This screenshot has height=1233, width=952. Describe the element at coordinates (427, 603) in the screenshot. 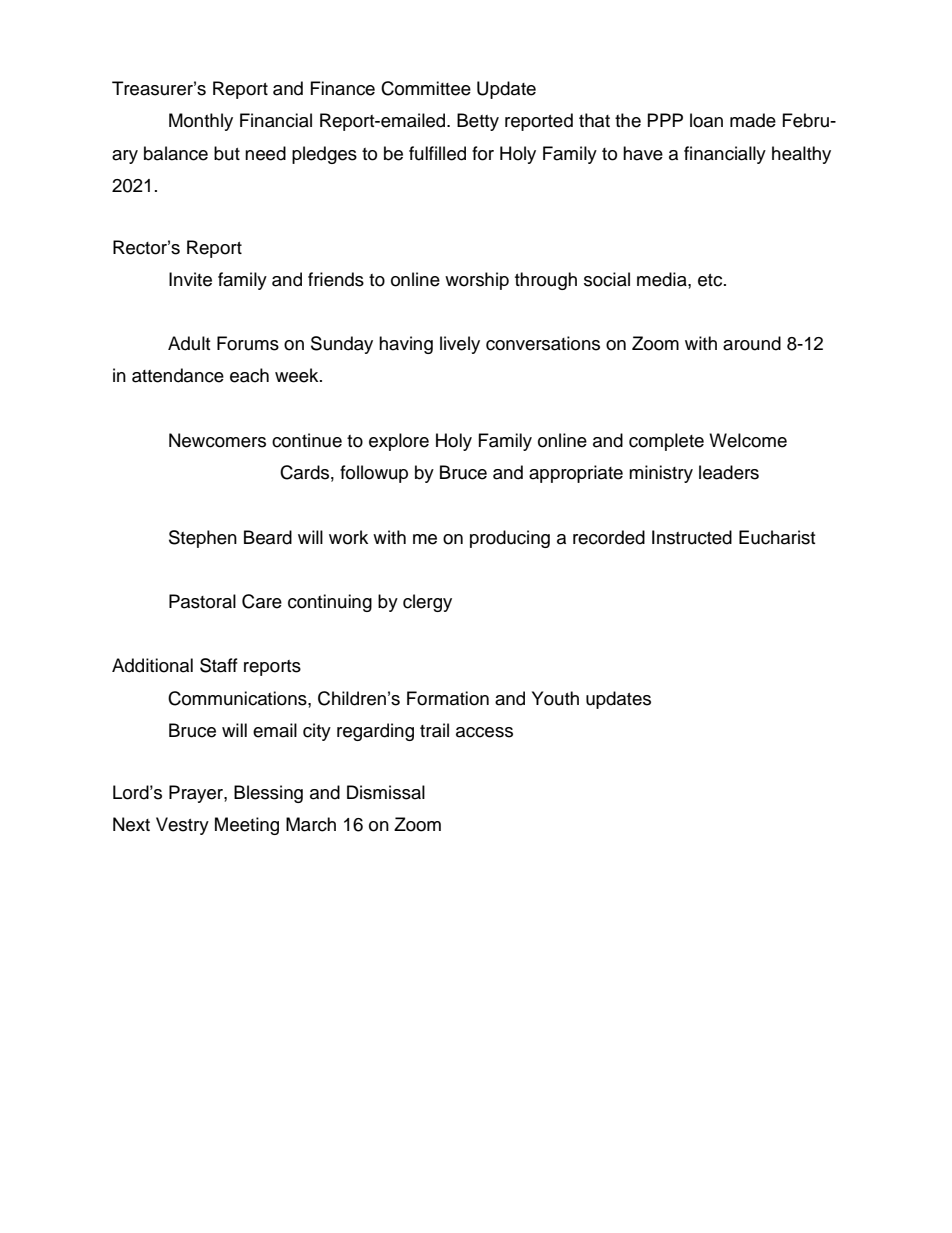

I see `clergy` at that location.
